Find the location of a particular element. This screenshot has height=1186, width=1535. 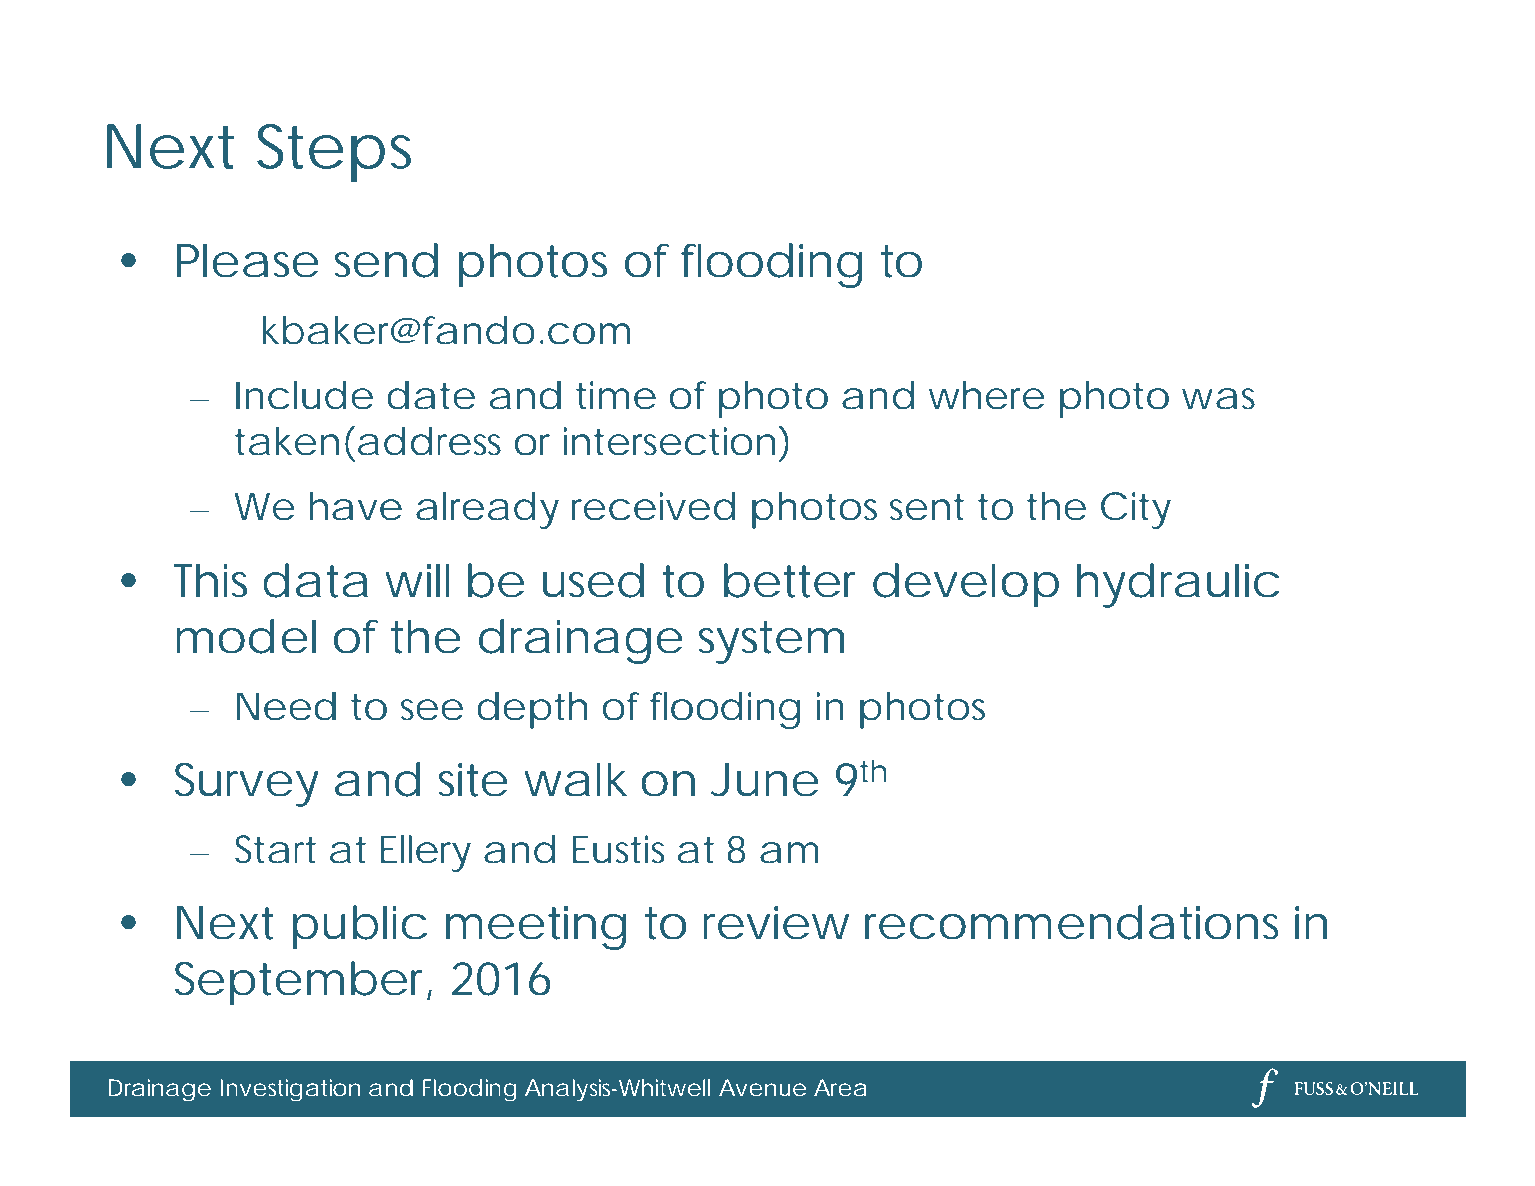

Area is located at coordinates (840, 1087).
